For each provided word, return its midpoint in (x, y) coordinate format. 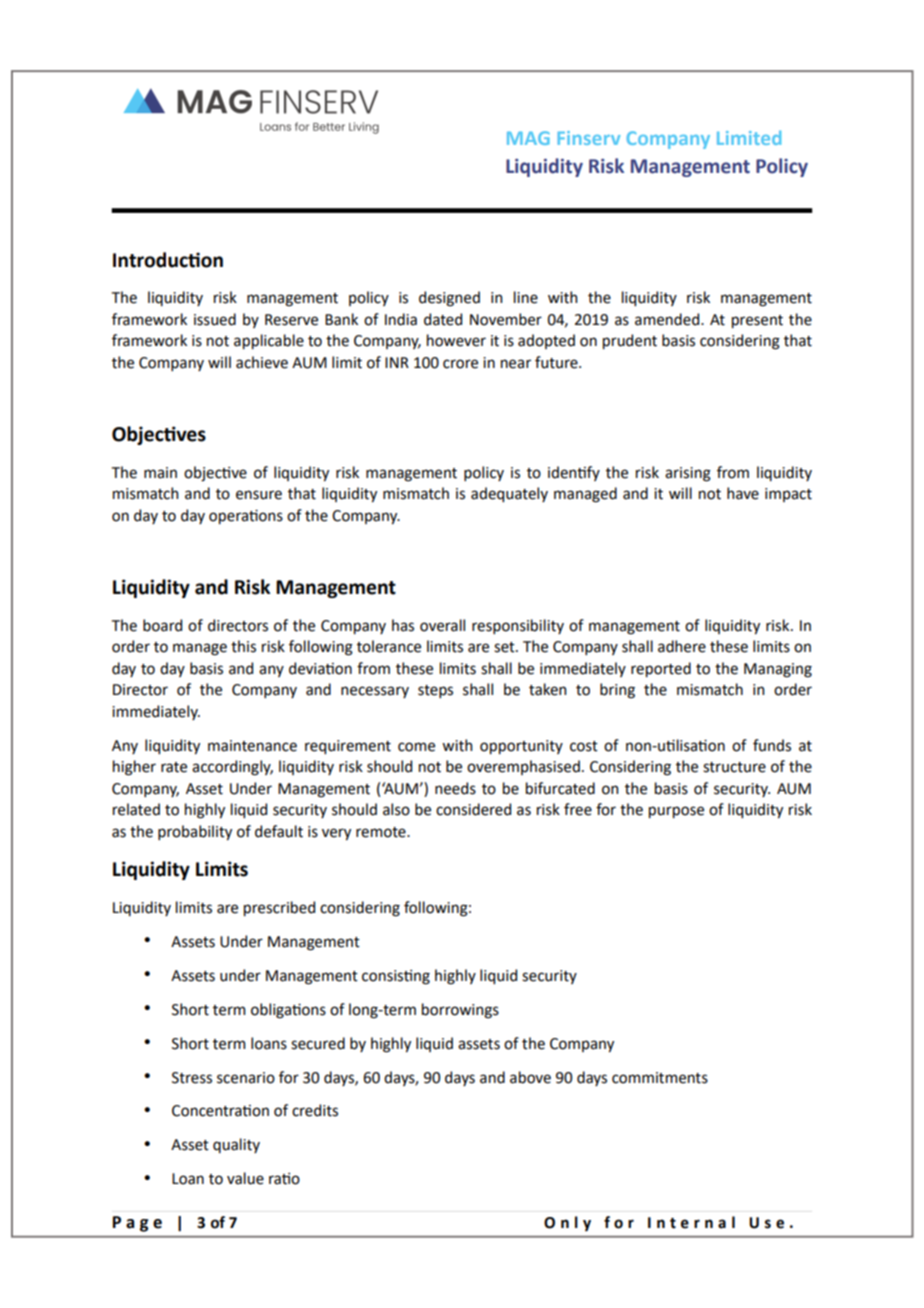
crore (460, 364)
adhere (682, 646)
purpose (676, 812)
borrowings (460, 1011)
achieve (262, 362)
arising (688, 474)
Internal (691, 1222)
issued (215, 319)
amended (668, 319)
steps (435, 691)
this (243, 646)
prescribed (279, 908)
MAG (528, 138)
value (245, 1178)
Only (567, 1224)
